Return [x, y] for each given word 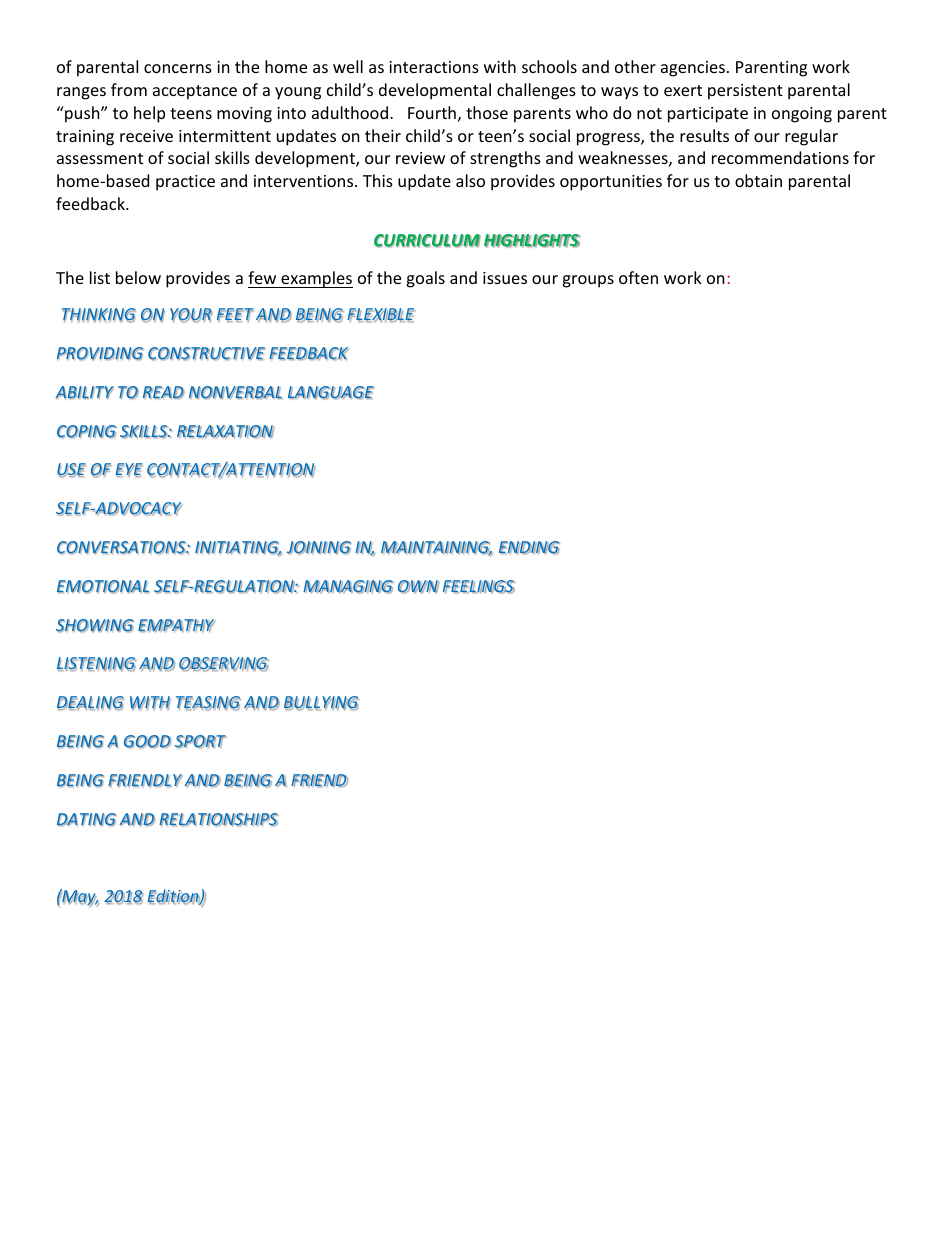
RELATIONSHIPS [218, 820]
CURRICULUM [427, 241]
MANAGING [348, 587]
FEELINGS [479, 587]
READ [163, 392]
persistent [745, 92]
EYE [129, 470]
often [638, 277]
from [129, 89]
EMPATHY [176, 625]
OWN [418, 587]
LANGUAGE [331, 393]
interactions [434, 67]
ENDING [529, 548]
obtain [758, 180]
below [138, 277]
